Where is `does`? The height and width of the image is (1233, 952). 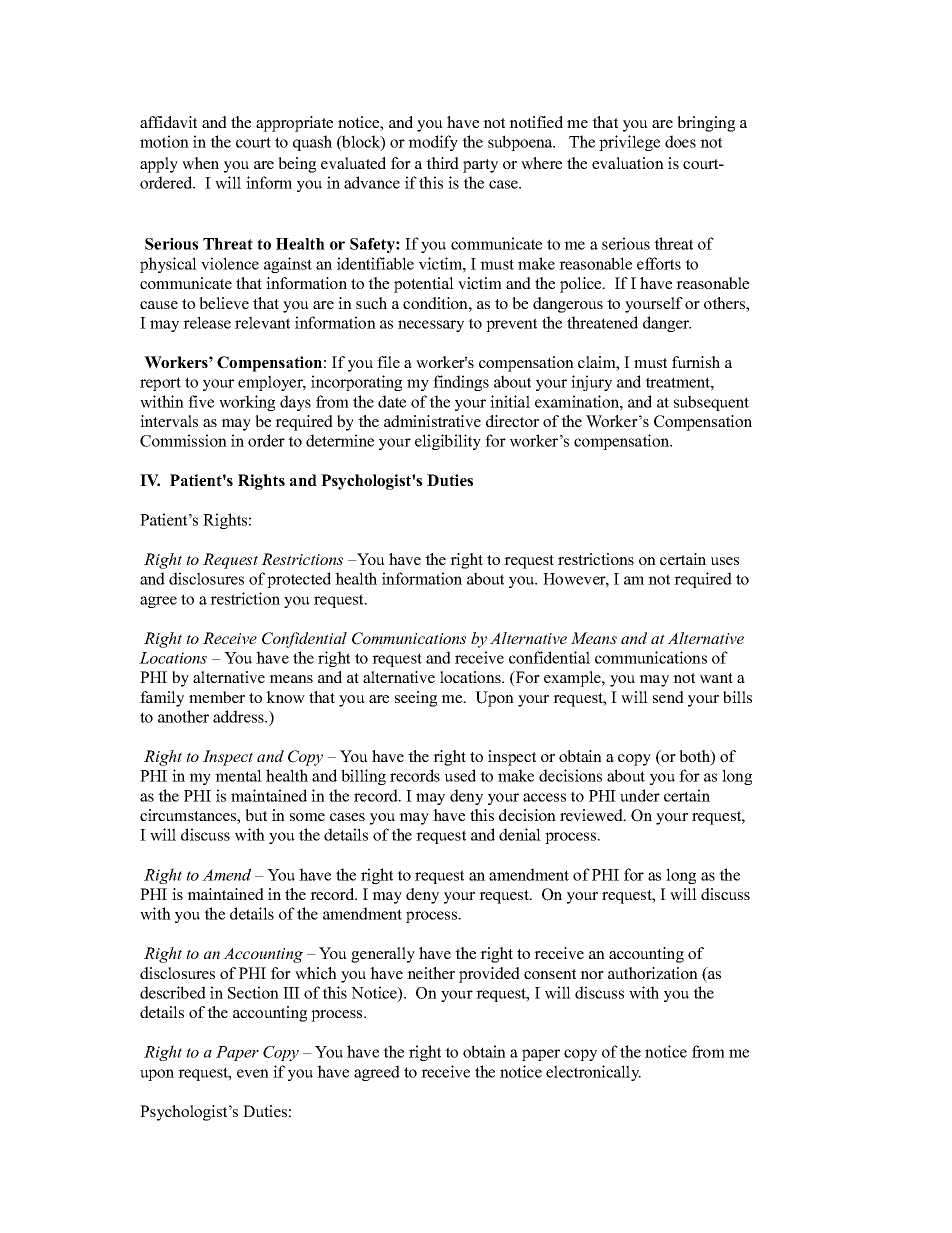
does is located at coordinates (680, 141).
